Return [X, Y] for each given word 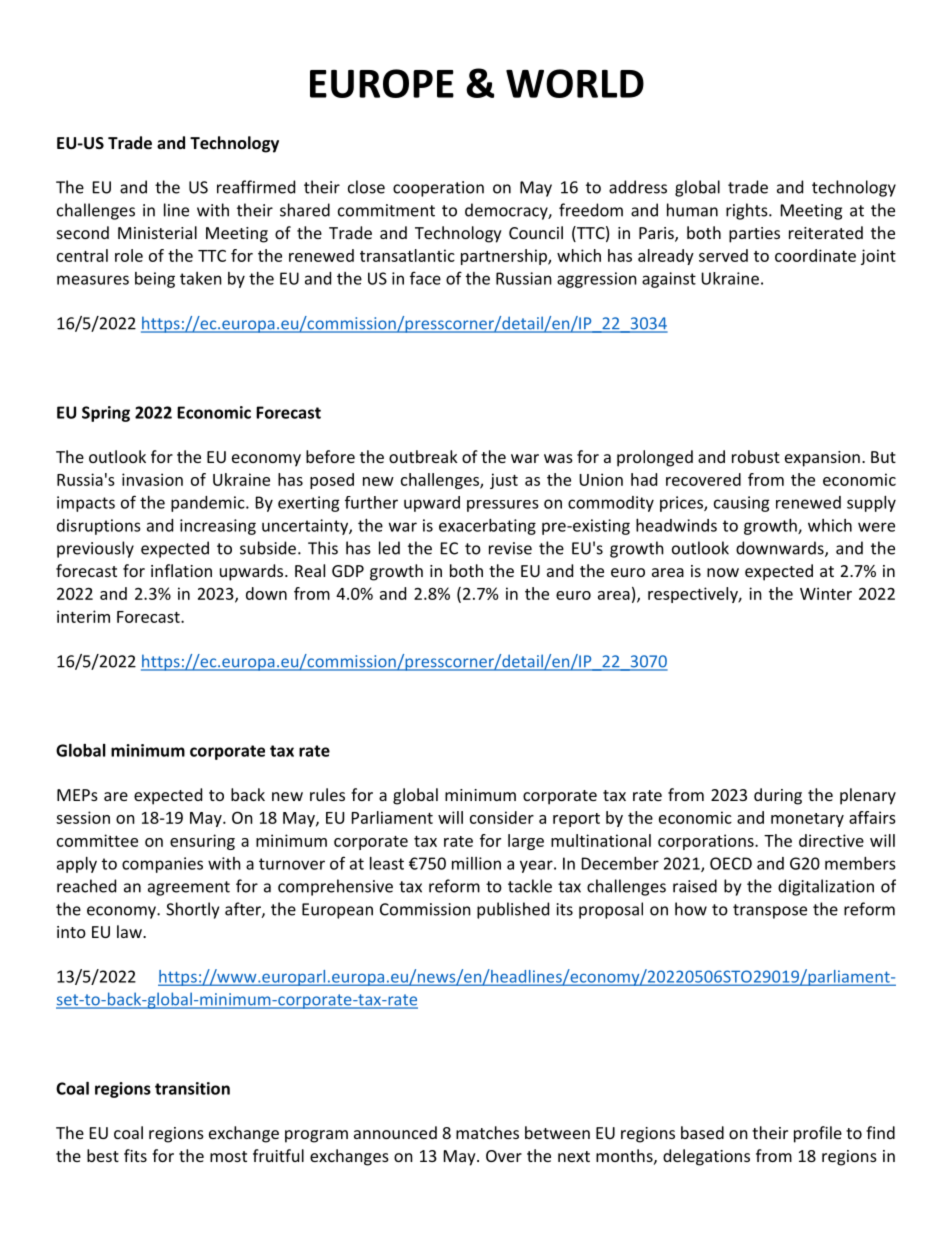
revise [510, 548]
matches [487, 1132]
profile [818, 1134]
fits [135, 1155]
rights [748, 211]
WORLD [575, 83]
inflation [181, 570]
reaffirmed [256, 187]
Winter [826, 593]
